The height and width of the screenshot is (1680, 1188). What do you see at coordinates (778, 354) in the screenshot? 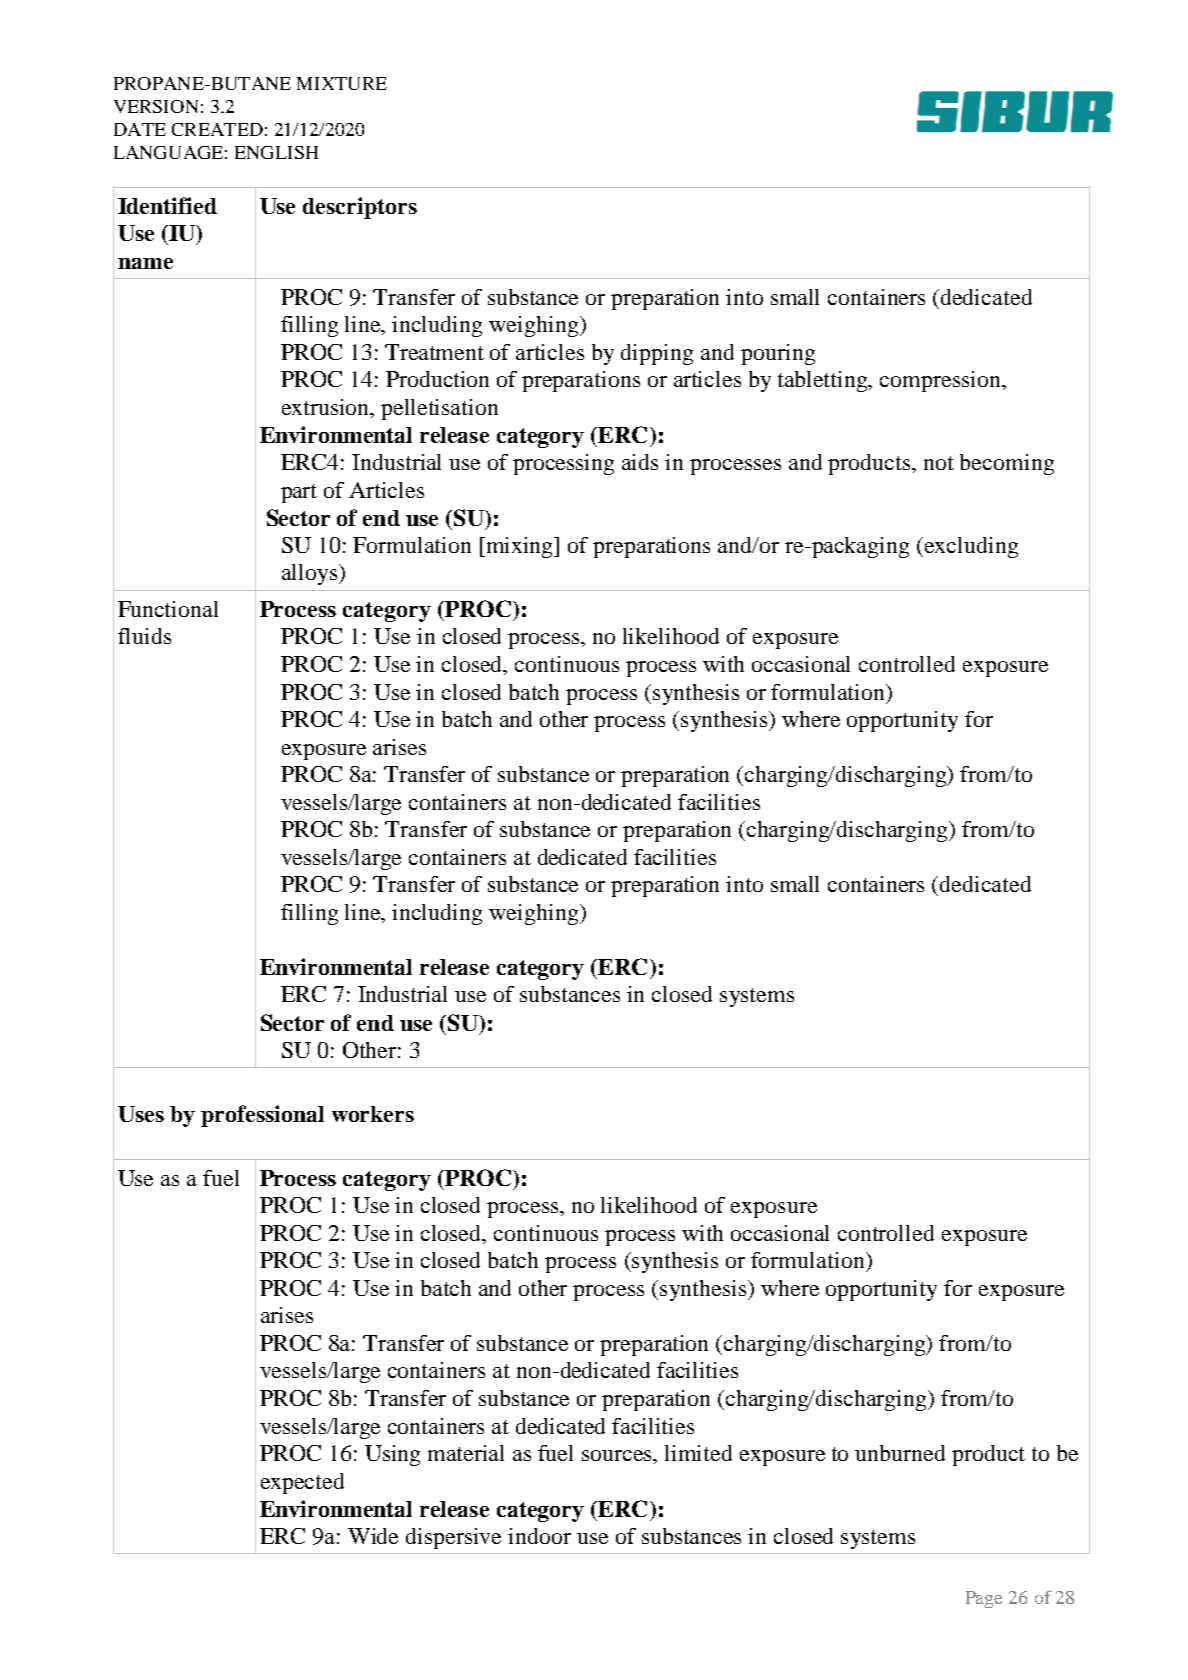
I see `pouring` at bounding box center [778, 354].
